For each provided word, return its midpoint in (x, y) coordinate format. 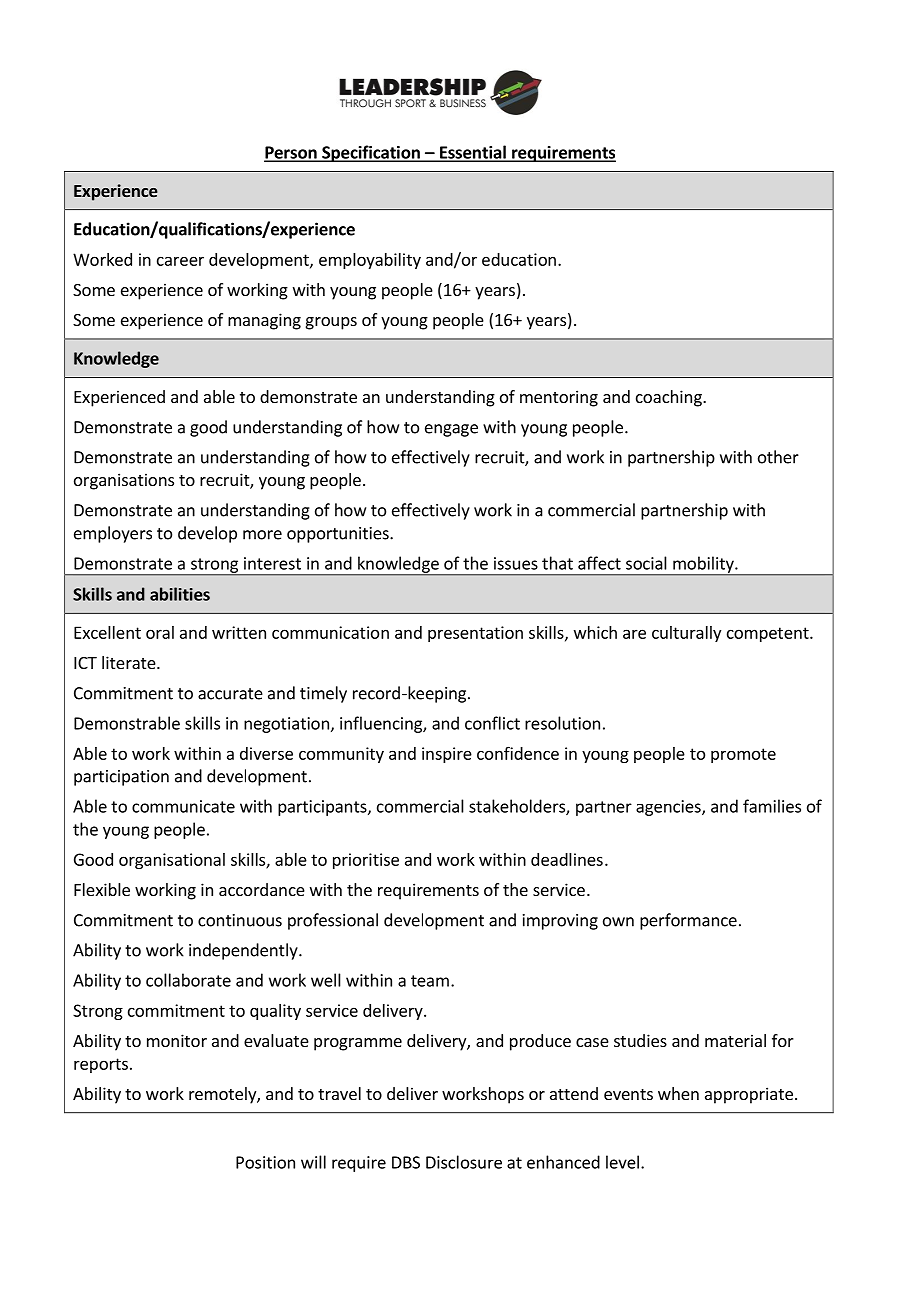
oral (160, 632)
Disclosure (464, 1162)
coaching (670, 398)
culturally (686, 634)
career (180, 261)
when (678, 1093)
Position (265, 1162)
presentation (475, 634)
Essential (473, 153)
